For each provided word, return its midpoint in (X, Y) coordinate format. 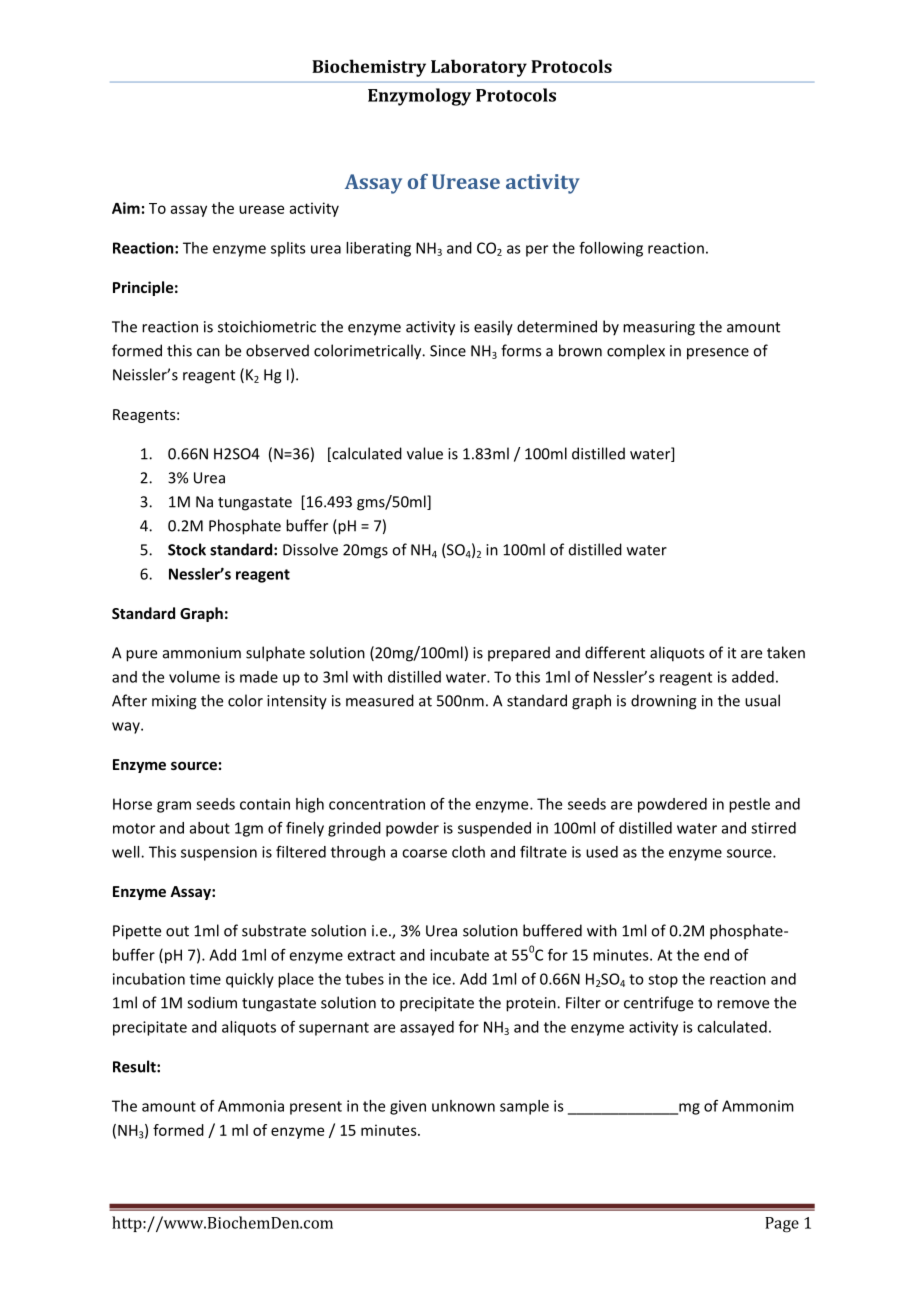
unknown (463, 1106)
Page (782, 1225)
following (611, 249)
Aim (126, 208)
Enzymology (419, 97)
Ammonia (251, 1106)
